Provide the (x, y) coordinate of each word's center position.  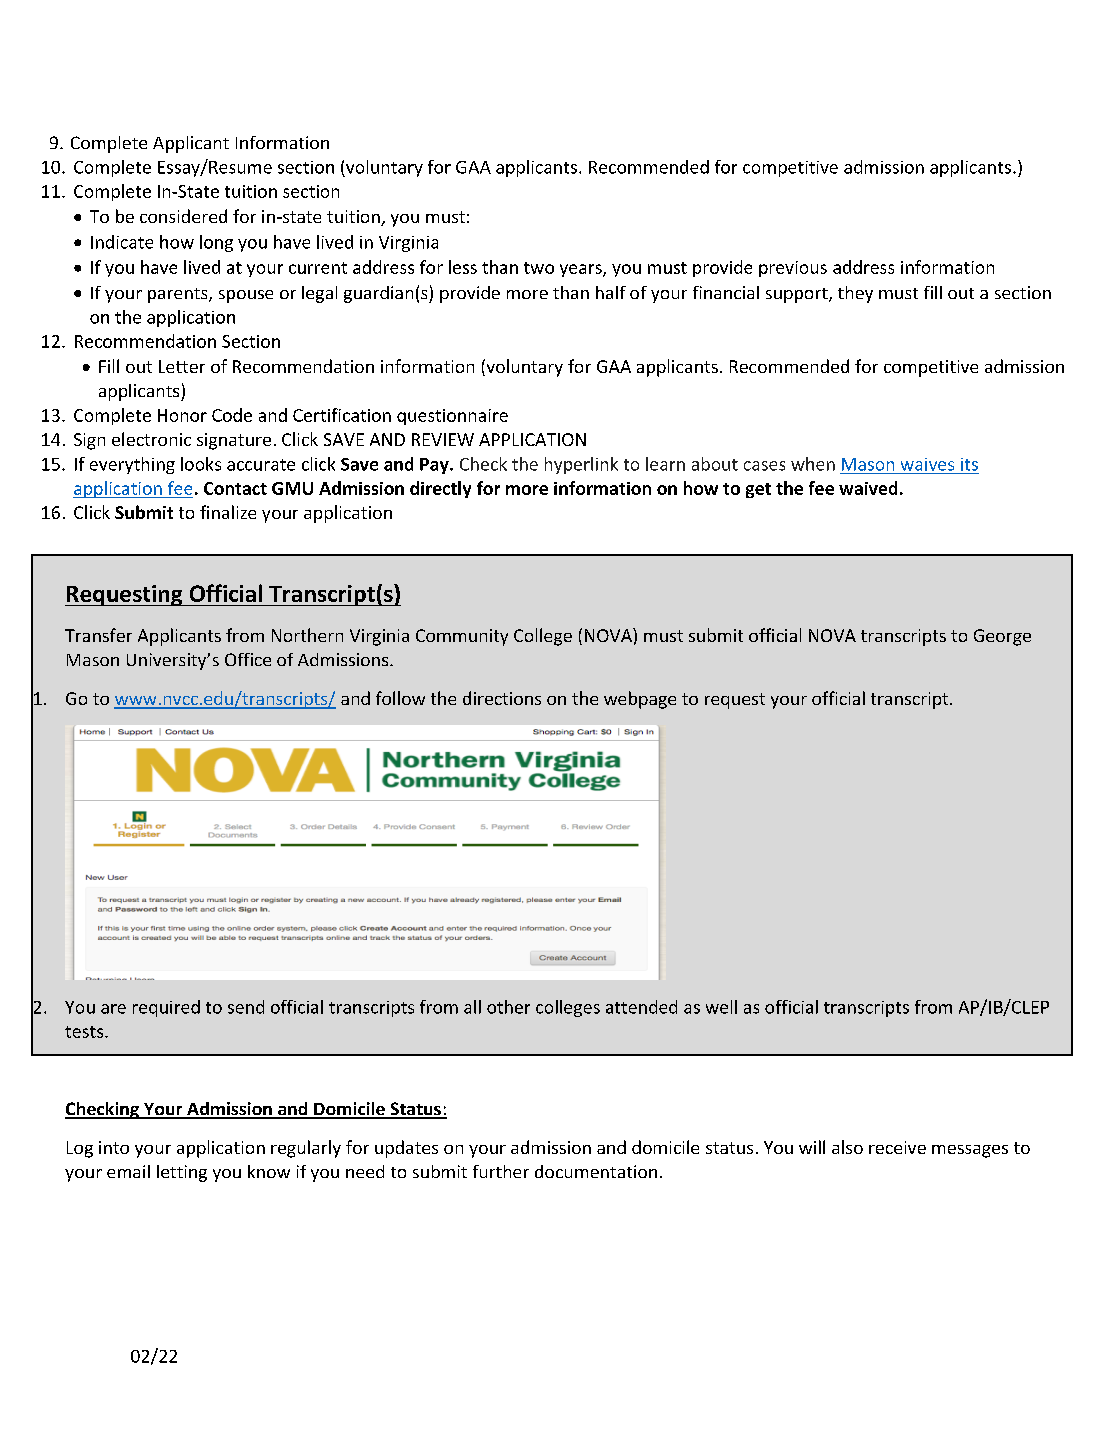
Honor (182, 415)
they (855, 294)
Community (462, 637)
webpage (640, 700)
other (508, 1007)
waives (927, 464)
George (1002, 637)
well (721, 1007)
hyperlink (581, 465)
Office (248, 659)
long (216, 243)
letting (182, 1173)
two (539, 268)
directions (502, 698)
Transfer (98, 635)
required (166, 1008)
